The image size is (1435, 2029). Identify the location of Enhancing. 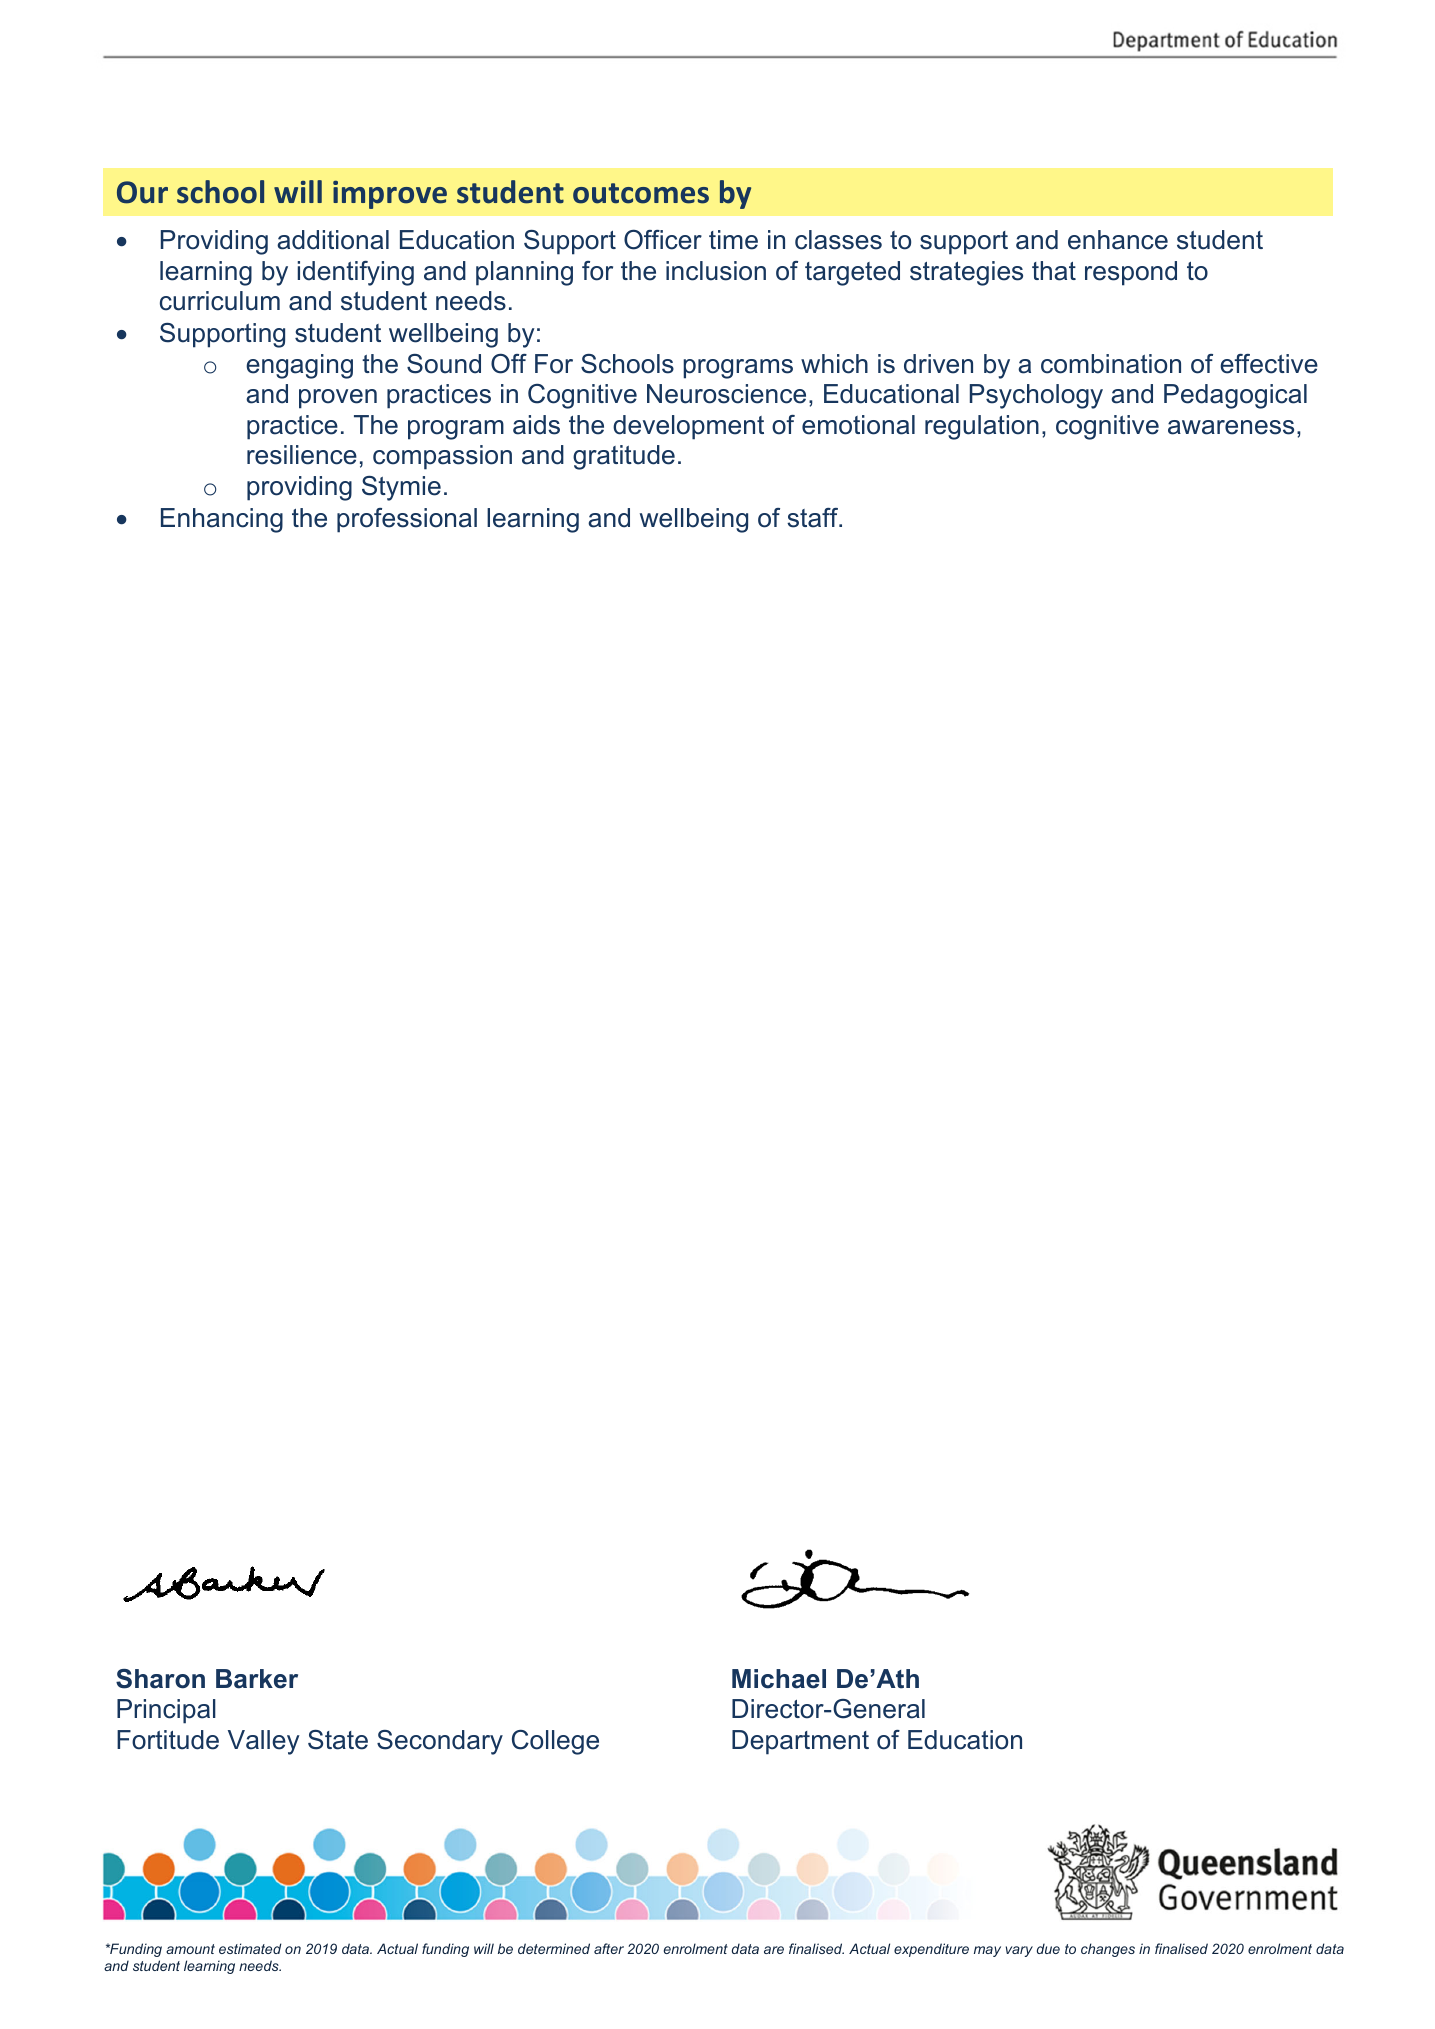
(222, 520).
